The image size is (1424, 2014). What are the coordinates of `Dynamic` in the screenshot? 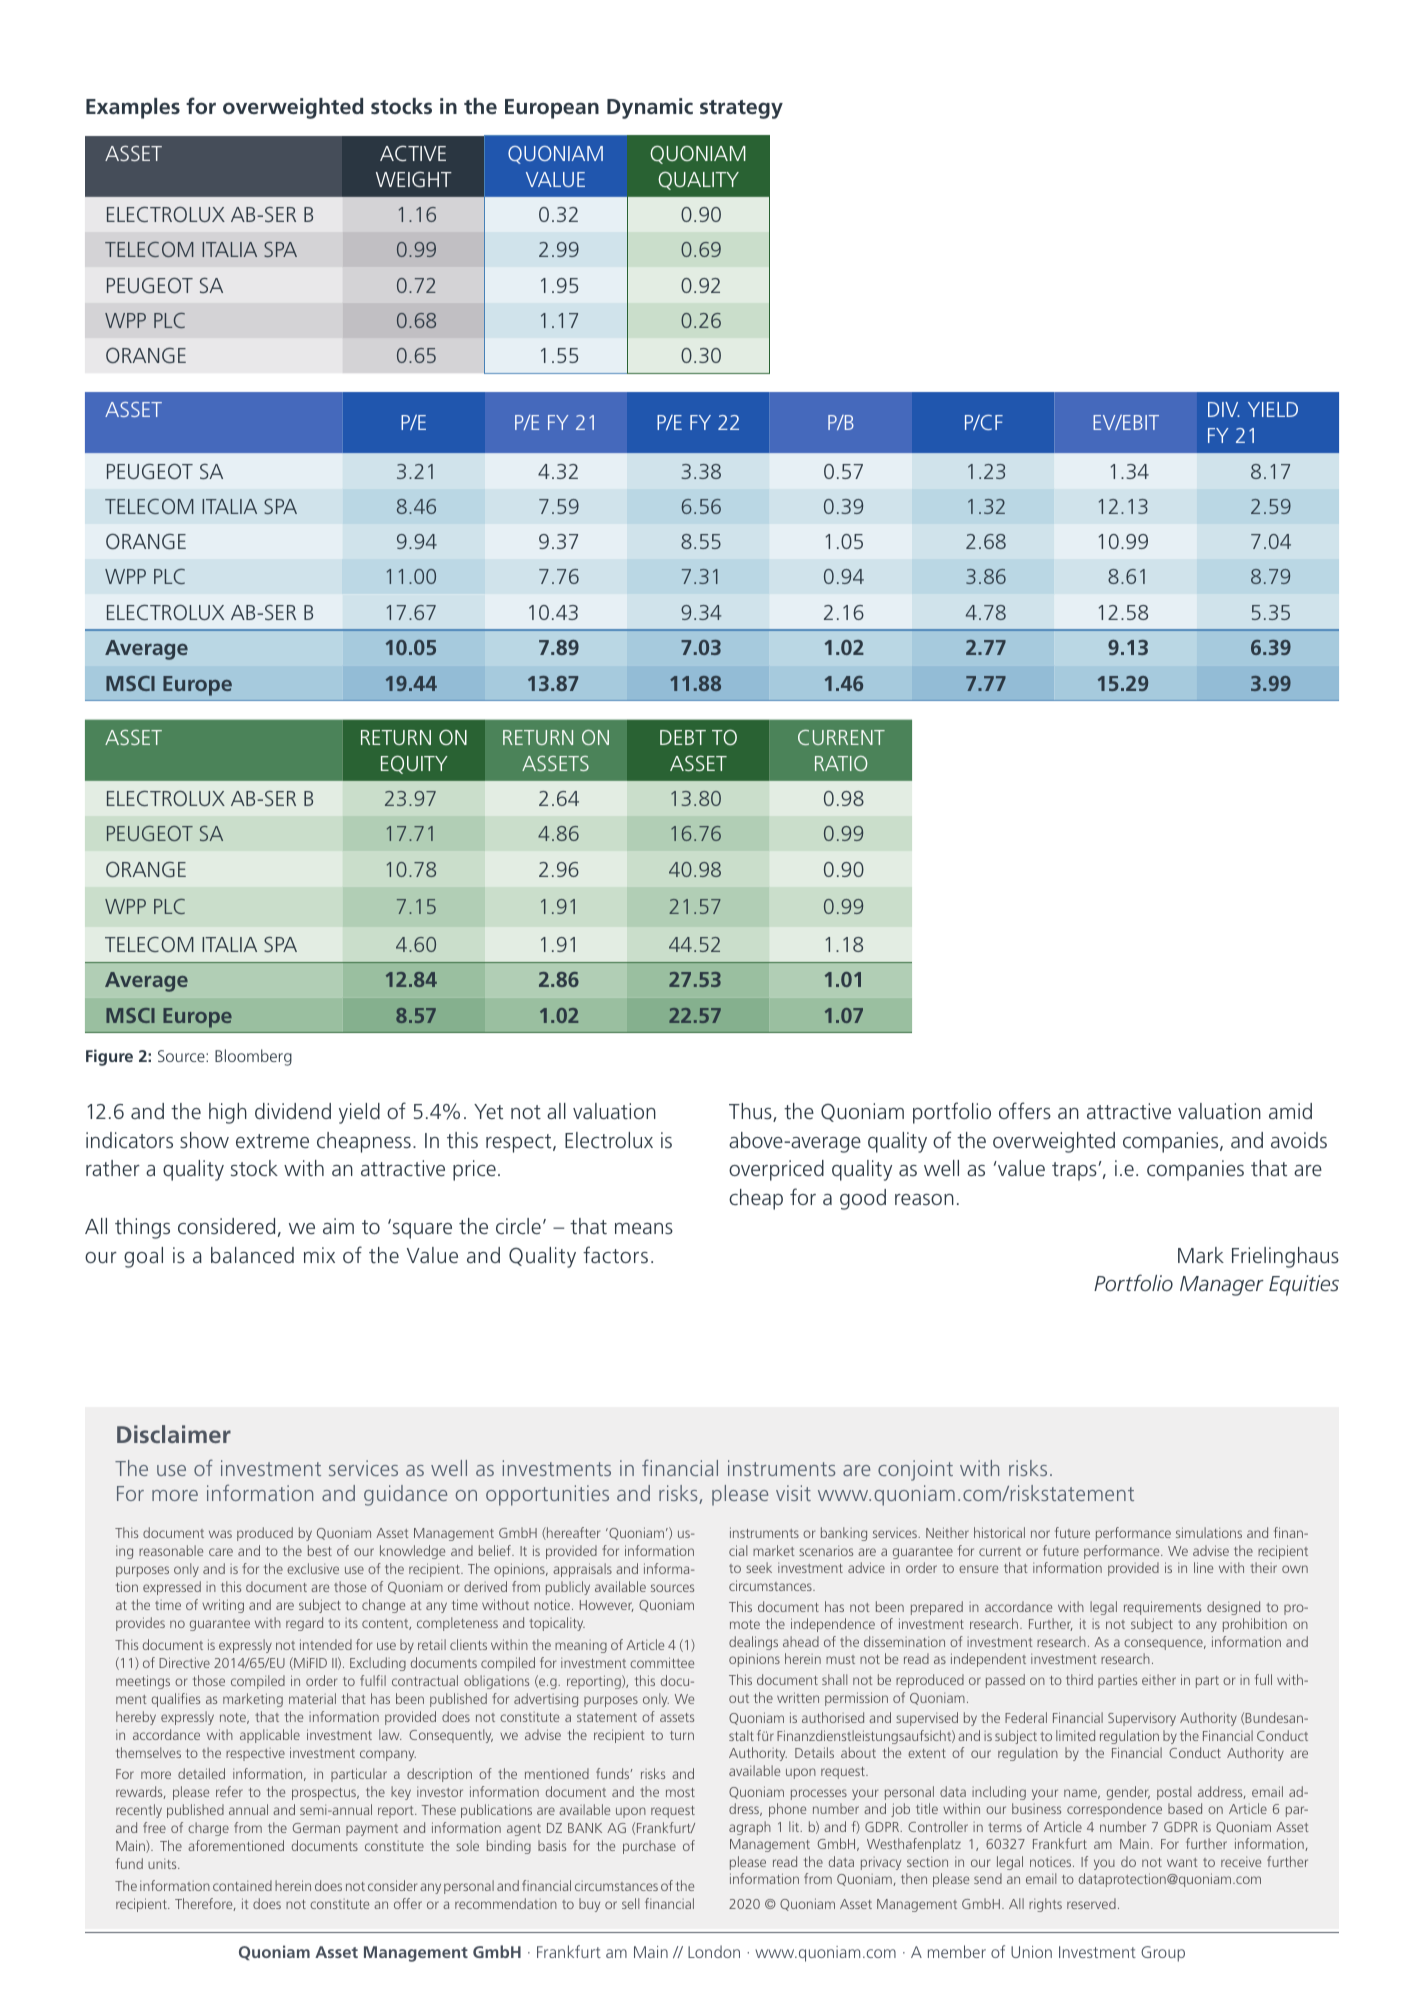 It's located at (650, 108).
